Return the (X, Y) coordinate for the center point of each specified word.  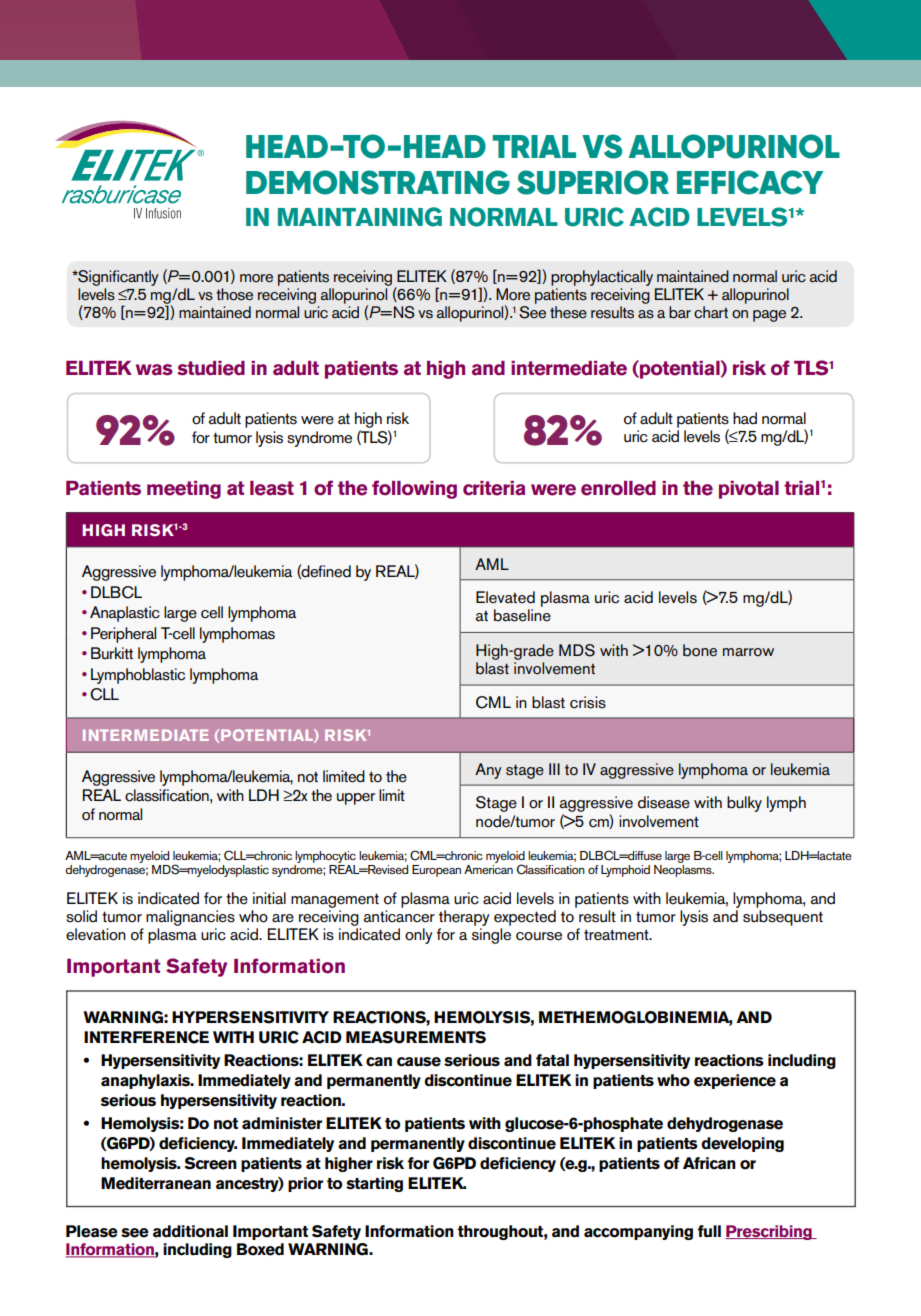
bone (700, 650)
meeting (184, 490)
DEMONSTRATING (378, 182)
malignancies (190, 918)
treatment (617, 935)
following (414, 489)
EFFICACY (750, 182)
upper (356, 799)
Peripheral (123, 635)
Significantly (117, 278)
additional (190, 1231)
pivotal (749, 490)
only (419, 936)
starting (374, 1184)
